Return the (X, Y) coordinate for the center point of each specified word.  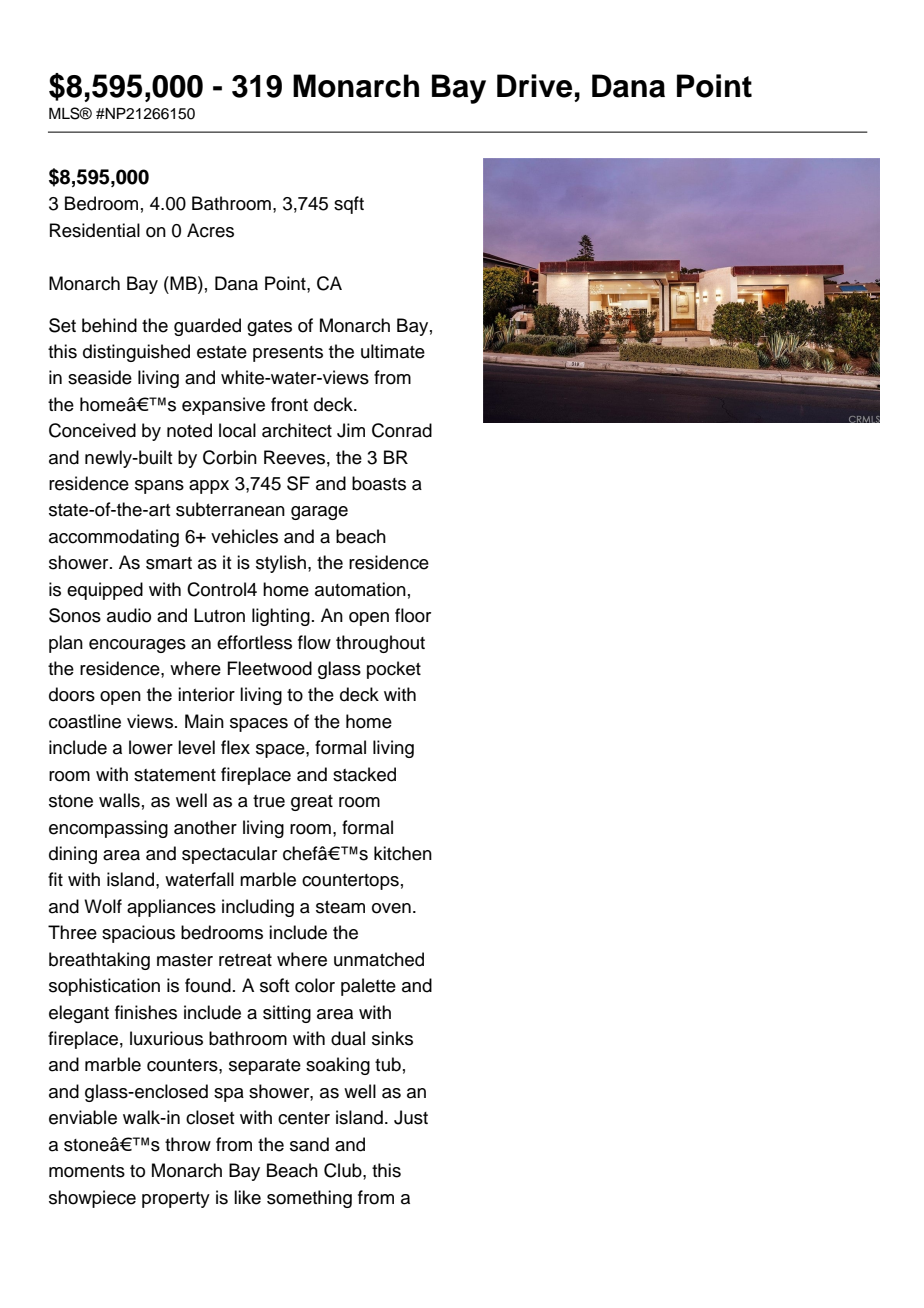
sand (309, 1144)
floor (413, 615)
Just (411, 1117)
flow (314, 642)
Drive (534, 86)
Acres (210, 230)
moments (87, 1171)
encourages (137, 646)
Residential (95, 230)
